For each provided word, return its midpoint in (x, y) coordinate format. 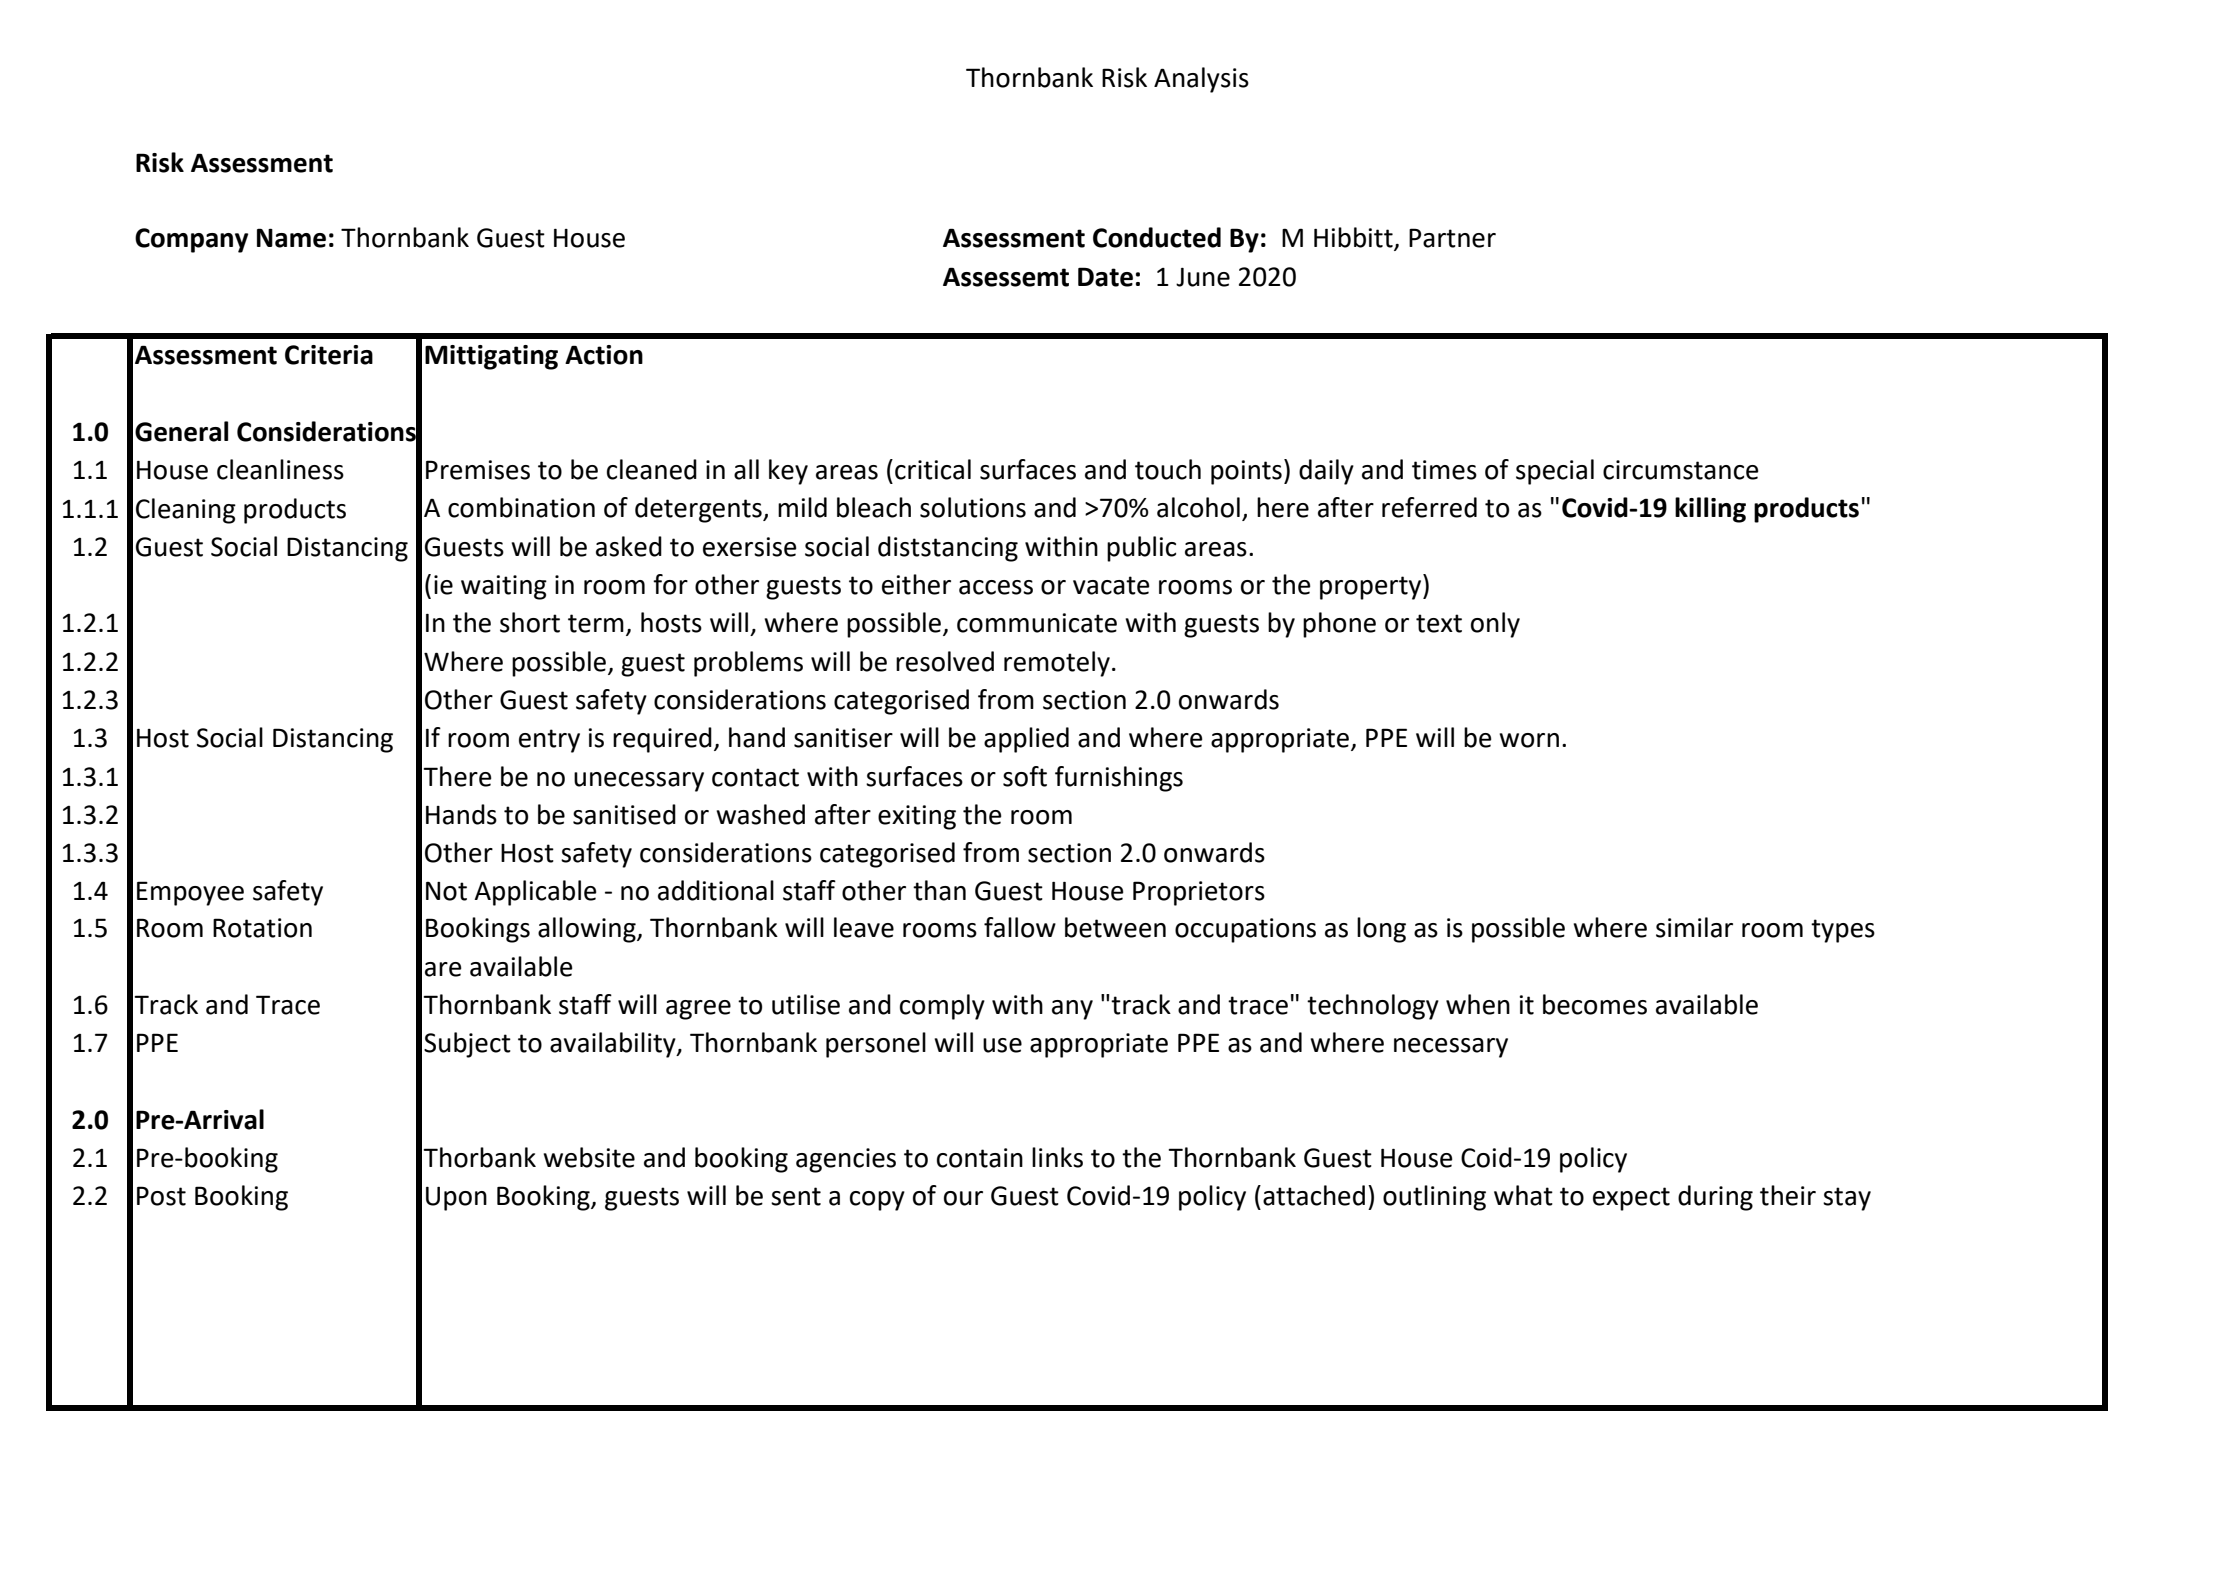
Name (291, 238)
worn (1529, 740)
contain (980, 1158)
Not (446, 891)
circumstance (1681, 470)
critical (933, 469)
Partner (1452, 238)
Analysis (1201, 80)
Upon (456, 1199)
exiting (917, 817)
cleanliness (280, 469)
